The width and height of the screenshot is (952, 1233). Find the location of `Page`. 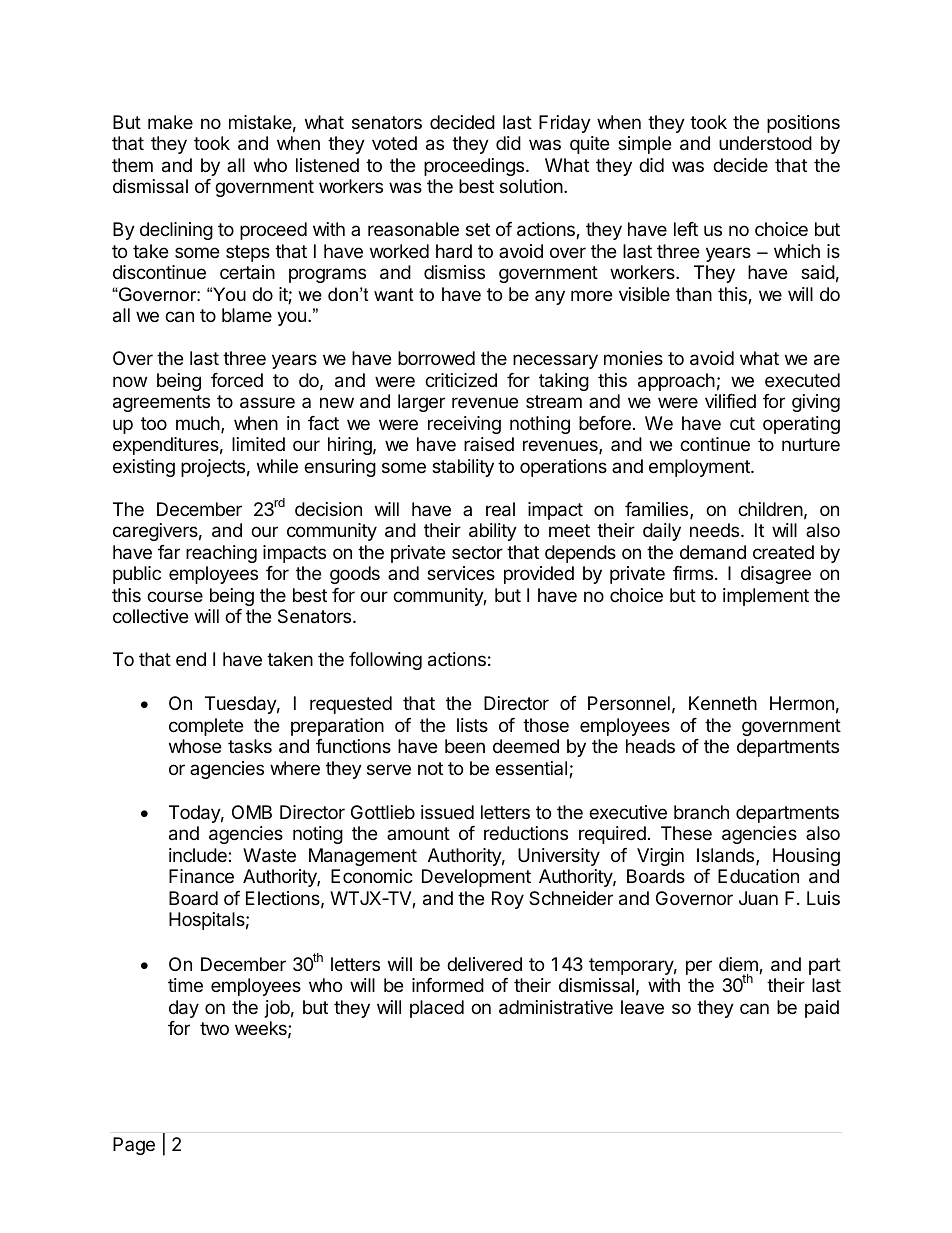

Page is located at coordinates (134, 1146).
